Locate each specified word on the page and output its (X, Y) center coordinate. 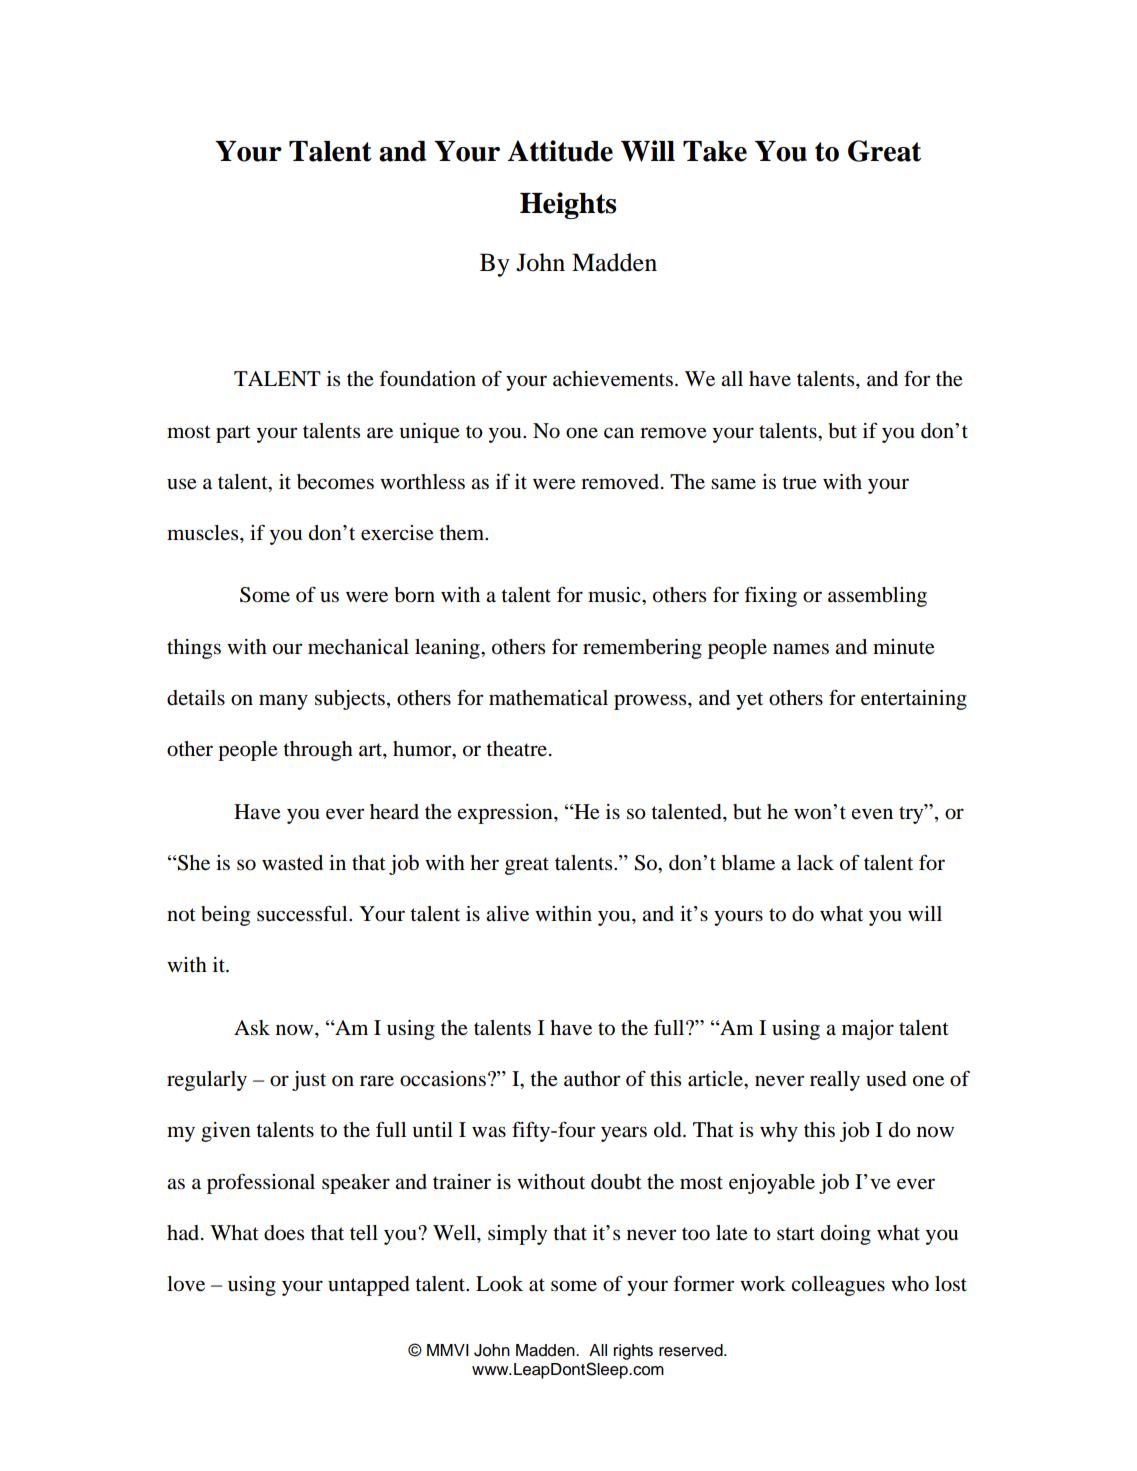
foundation (427, 378)
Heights (568, 205)
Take (715, 151)
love (186, 1284)
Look (499, 1284)
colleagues (838, 1286)
